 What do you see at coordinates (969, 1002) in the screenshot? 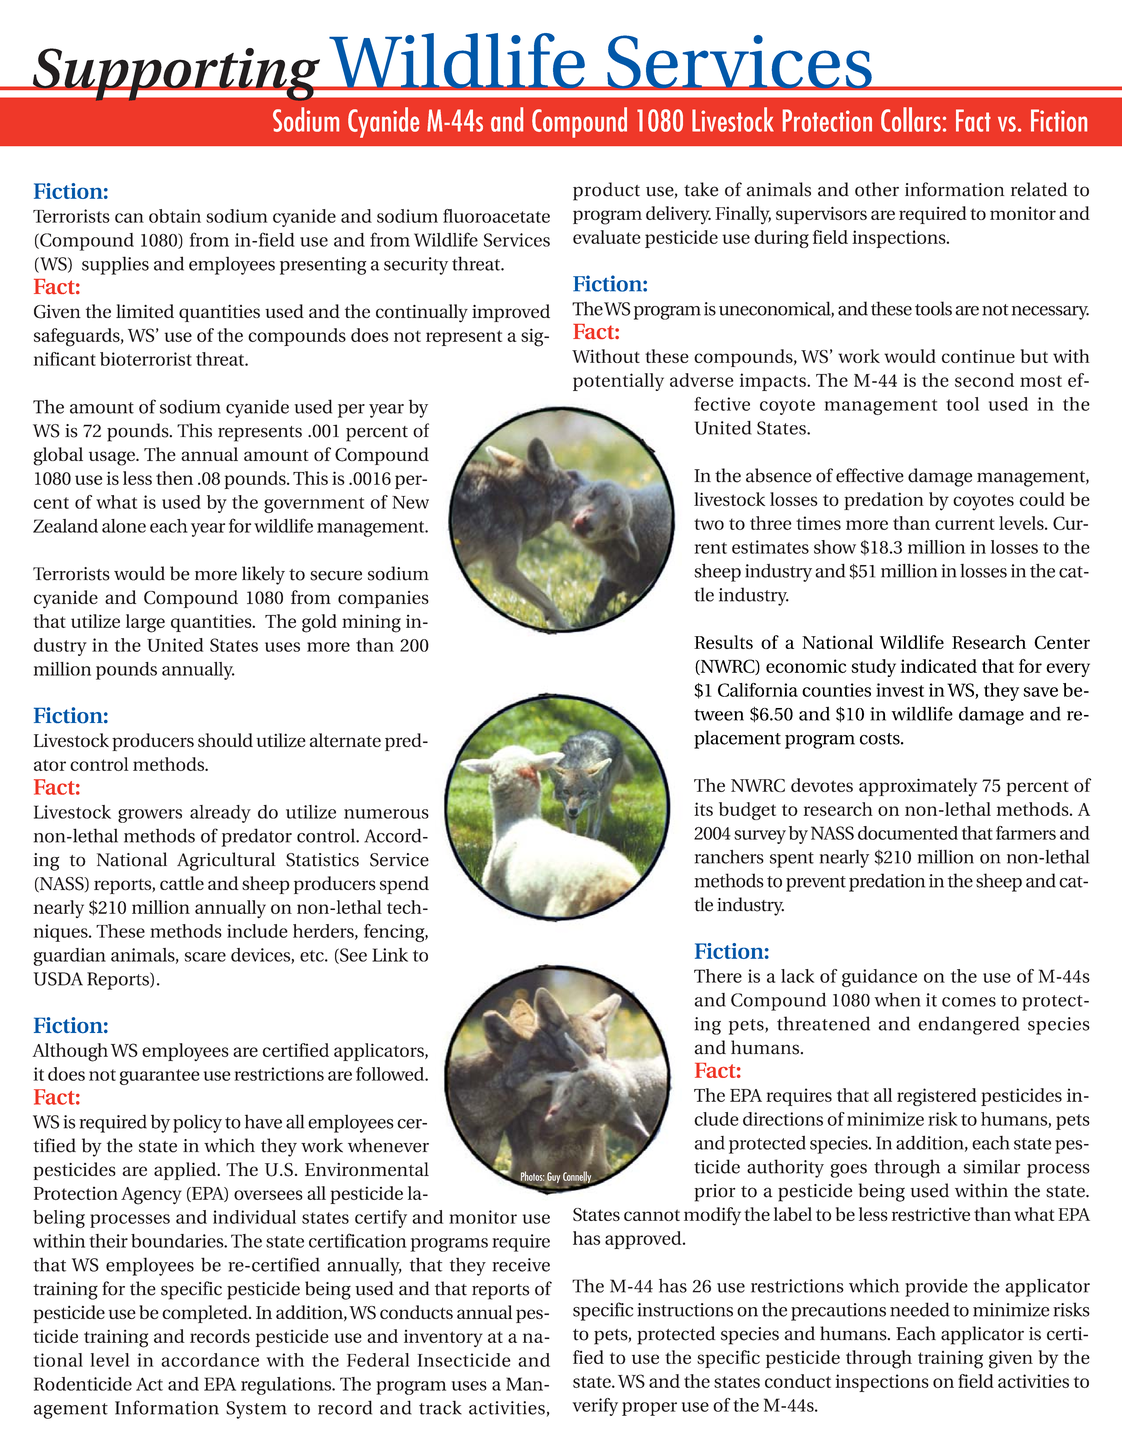
I see `comes` at bounding box center [969, 1002].
